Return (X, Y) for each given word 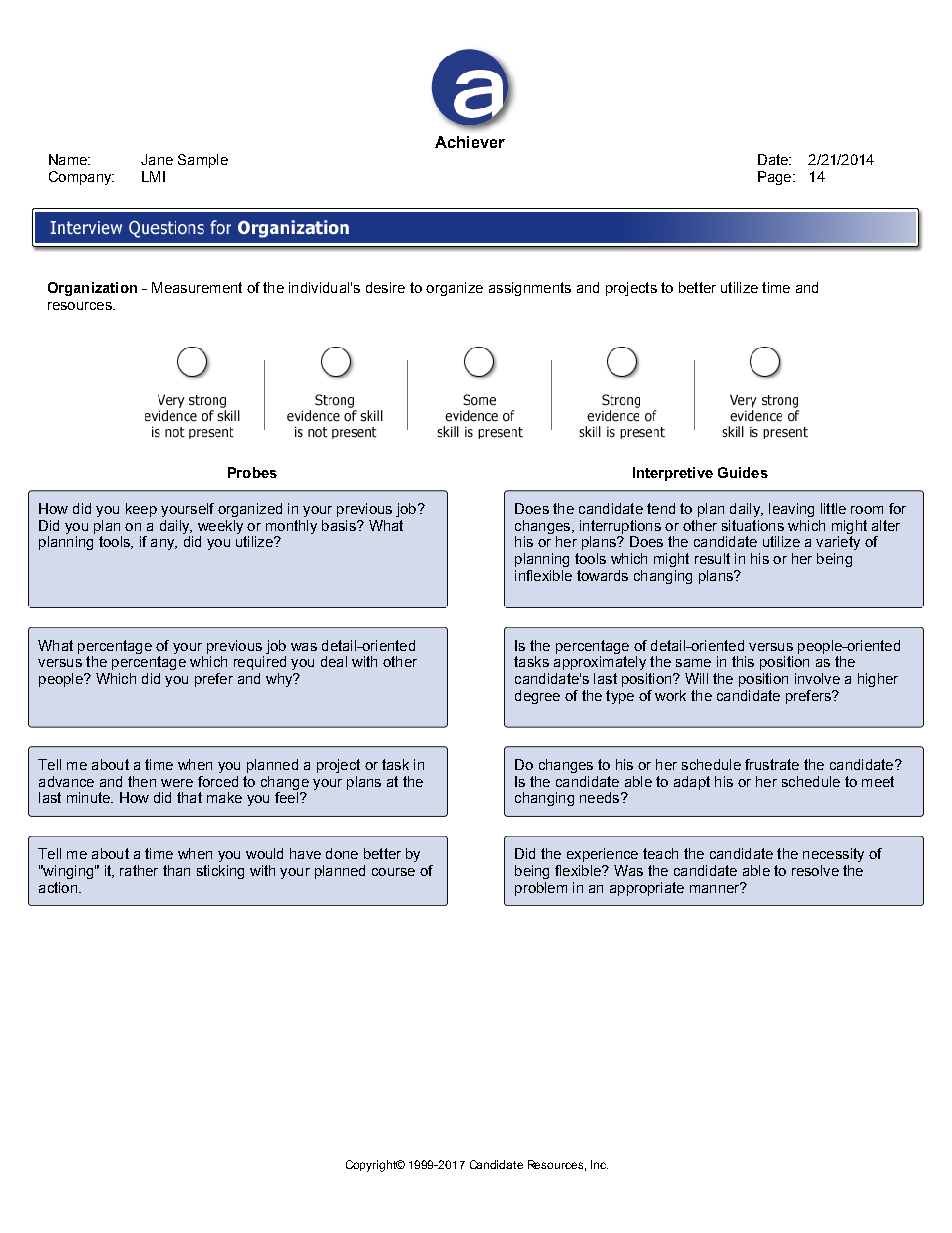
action (59, 887)
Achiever (470, 142)
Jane (157, 159)
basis (340, 525)
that (189, 797)
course (393, 872)
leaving (791, 510)
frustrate (772, 764)
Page (776, 178)
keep (141, 510)
